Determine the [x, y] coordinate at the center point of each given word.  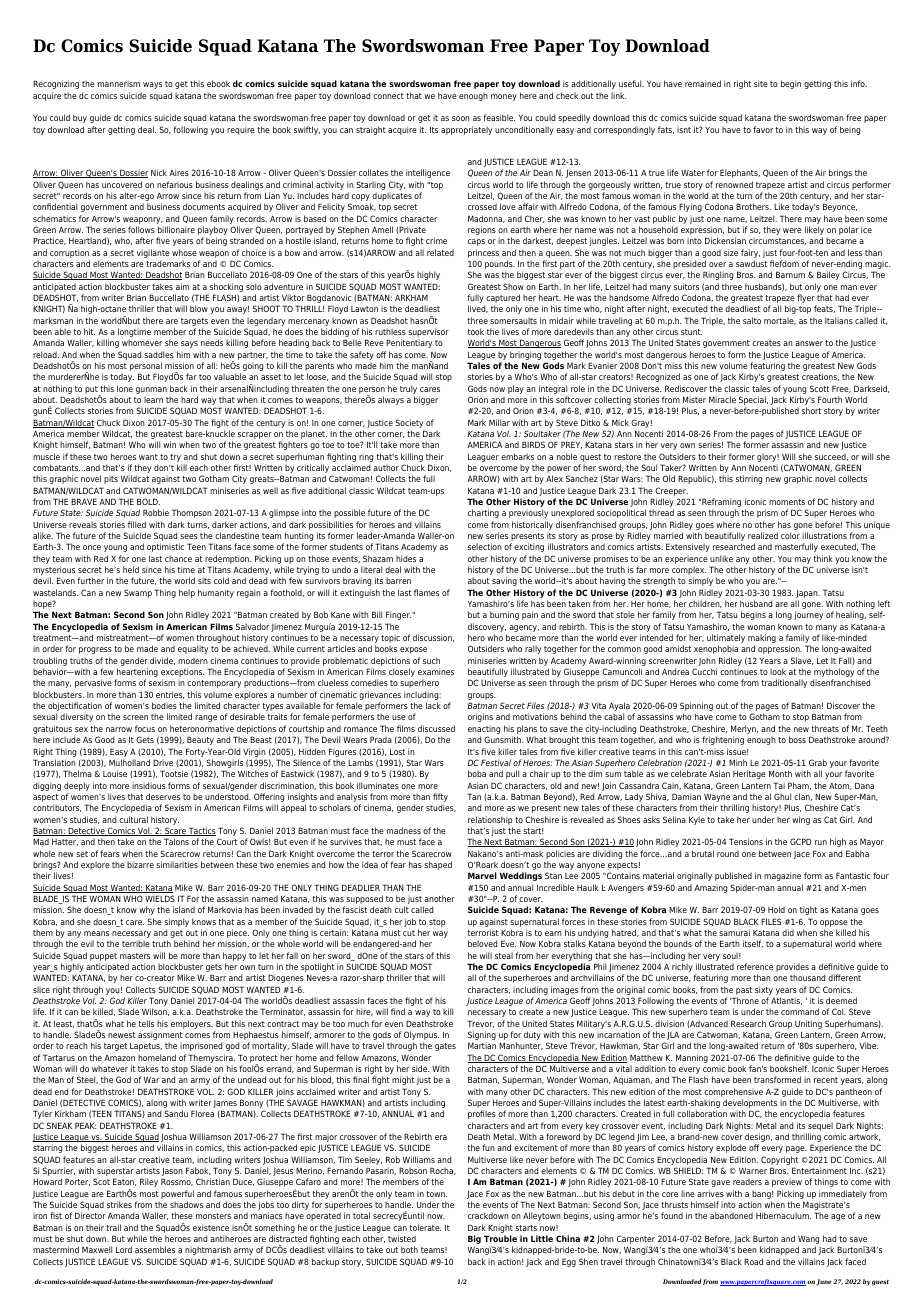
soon [461, 118]
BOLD [148, 501]
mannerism [119, 83]
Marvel [482, 875]
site [761, 83]
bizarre [140, 864]
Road [753, 1261]
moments [787, 502]
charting [483, 513]
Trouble [500, 1238]
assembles [155, 1249]
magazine [782, 876]
